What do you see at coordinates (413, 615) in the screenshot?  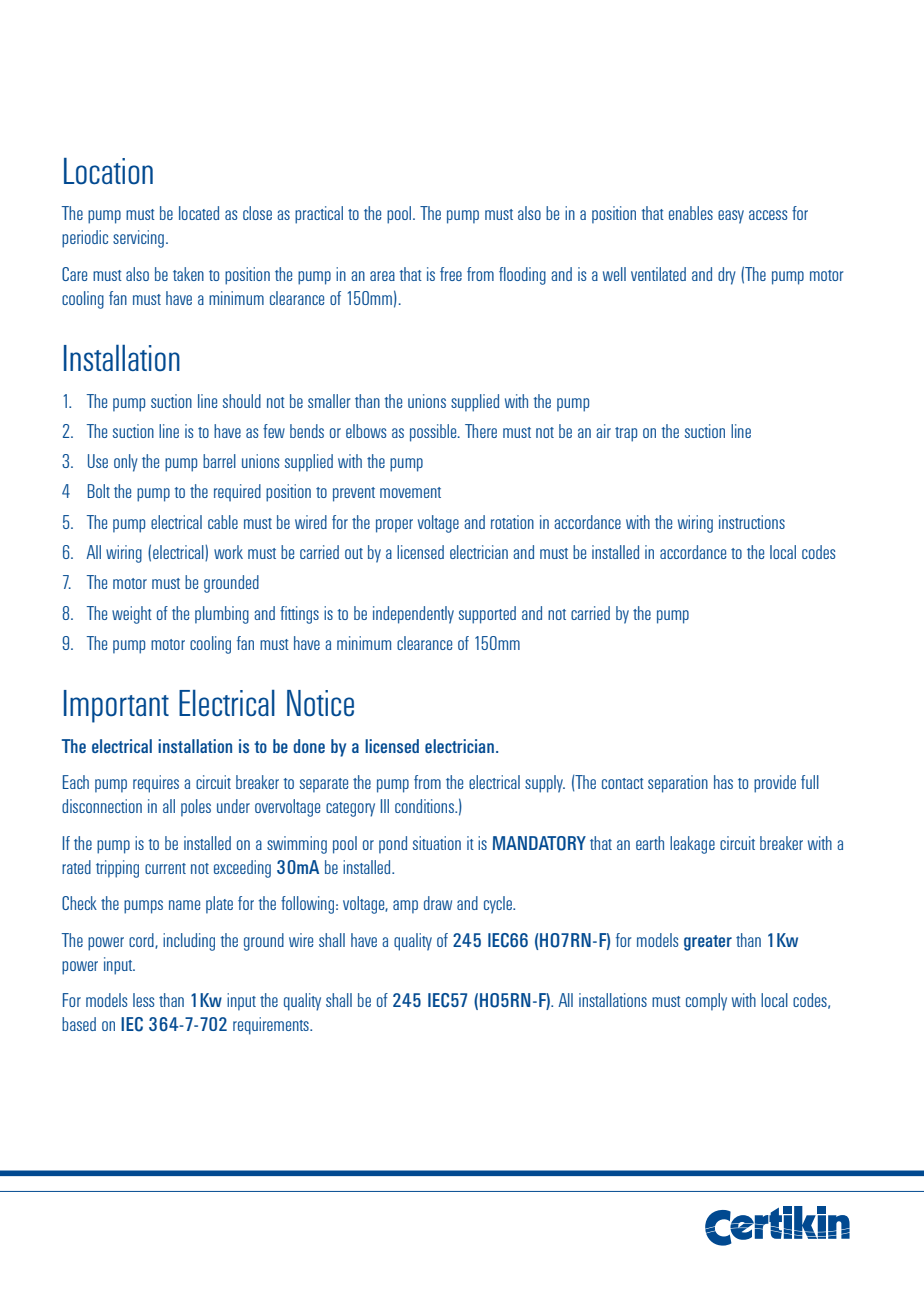 I see `independently` at bounding box center [413, 615].
